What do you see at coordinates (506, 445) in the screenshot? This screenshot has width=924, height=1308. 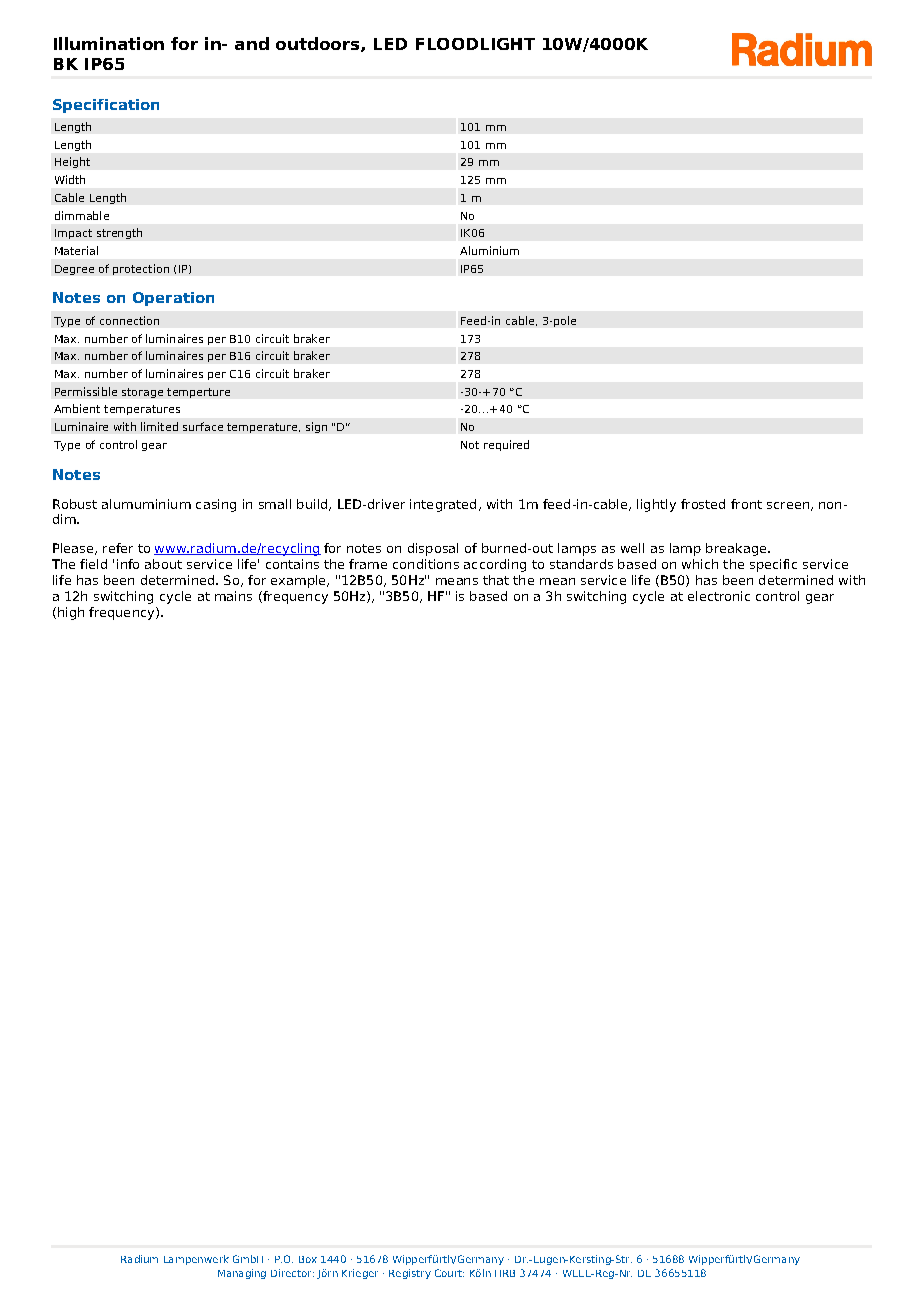 I see `required` at bounding box center [506, 445].
